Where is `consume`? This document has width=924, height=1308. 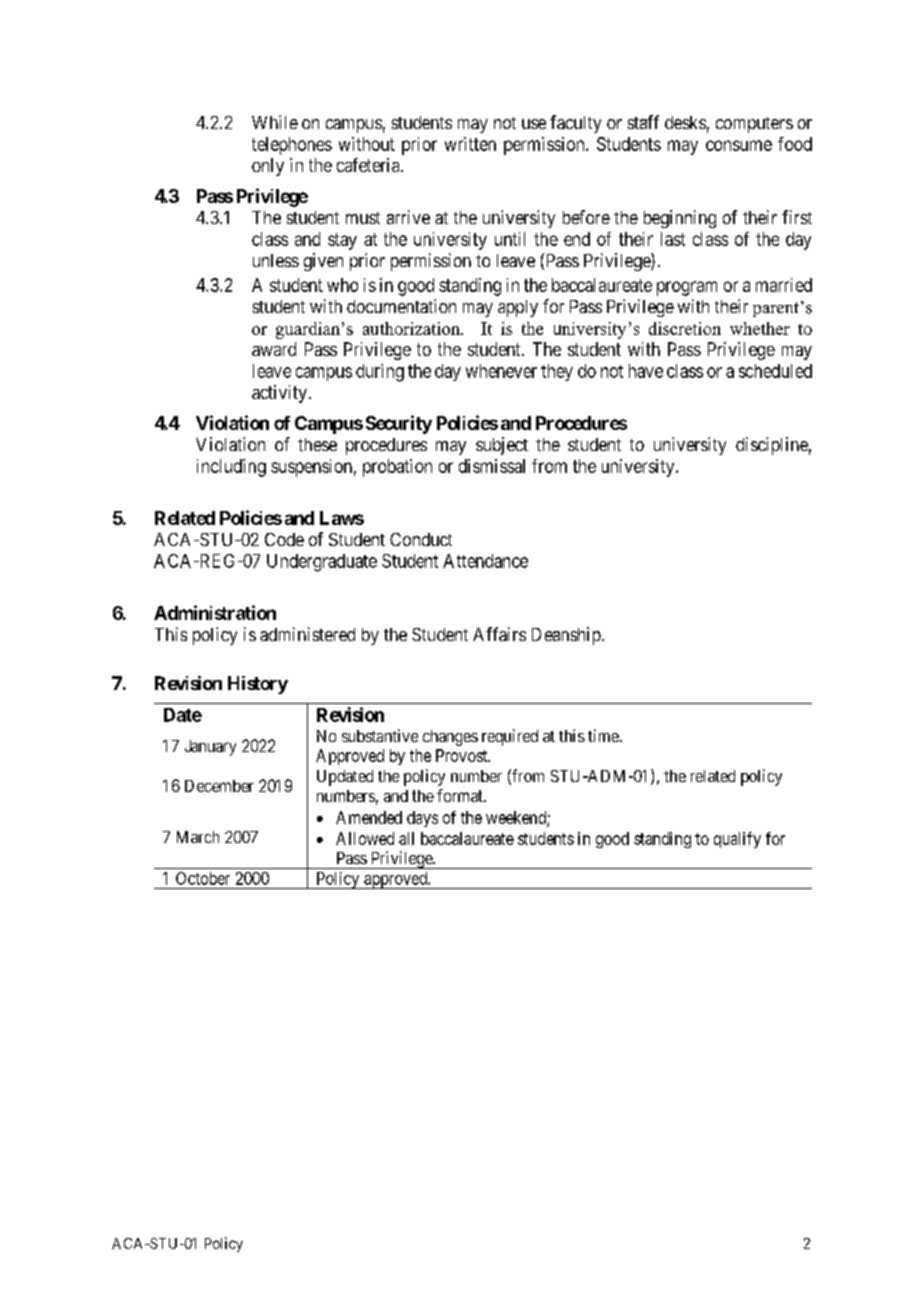 consume is located at coordinates (739, 145).
